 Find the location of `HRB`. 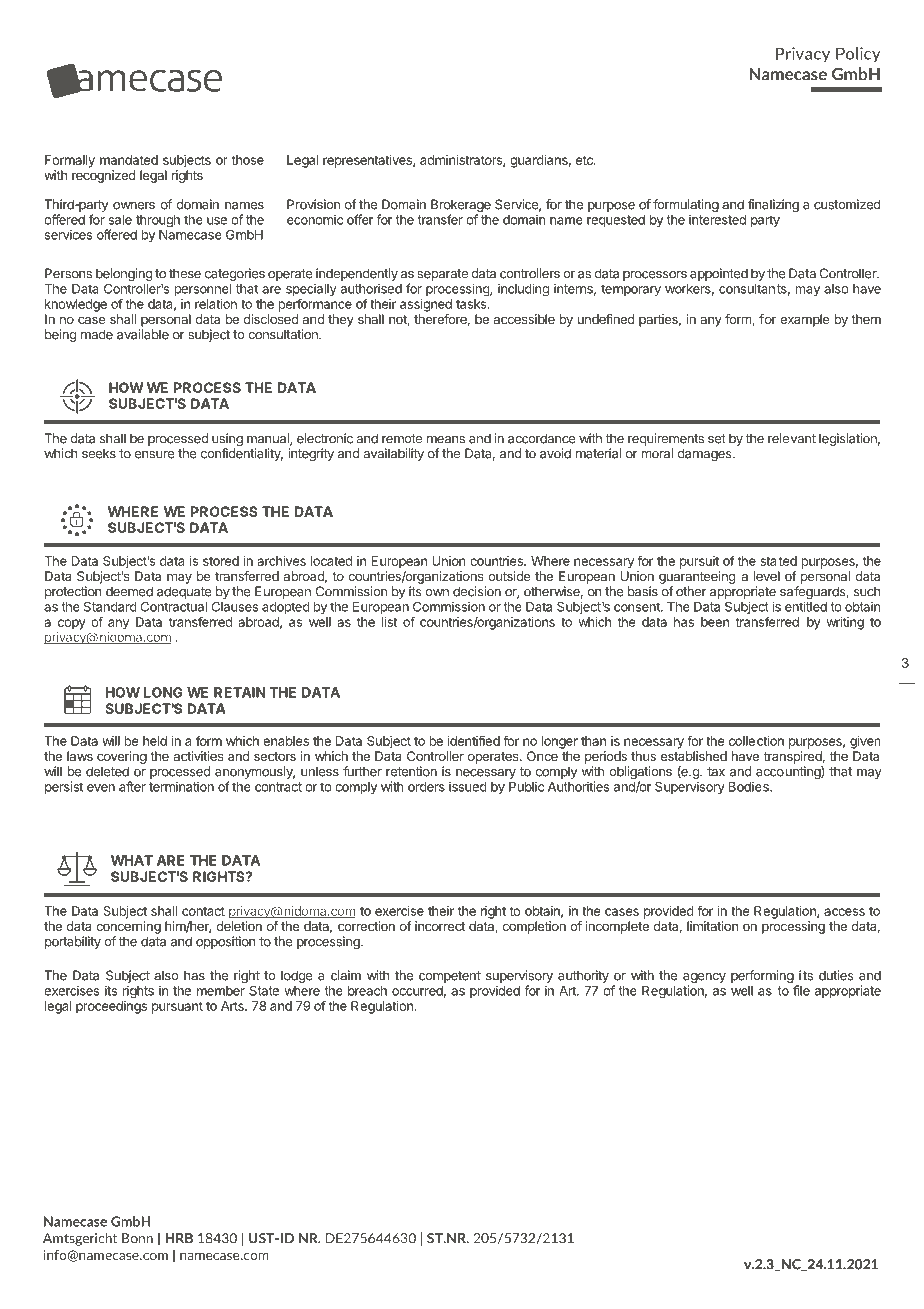

HRB is located at coordinates (179, 1238).
